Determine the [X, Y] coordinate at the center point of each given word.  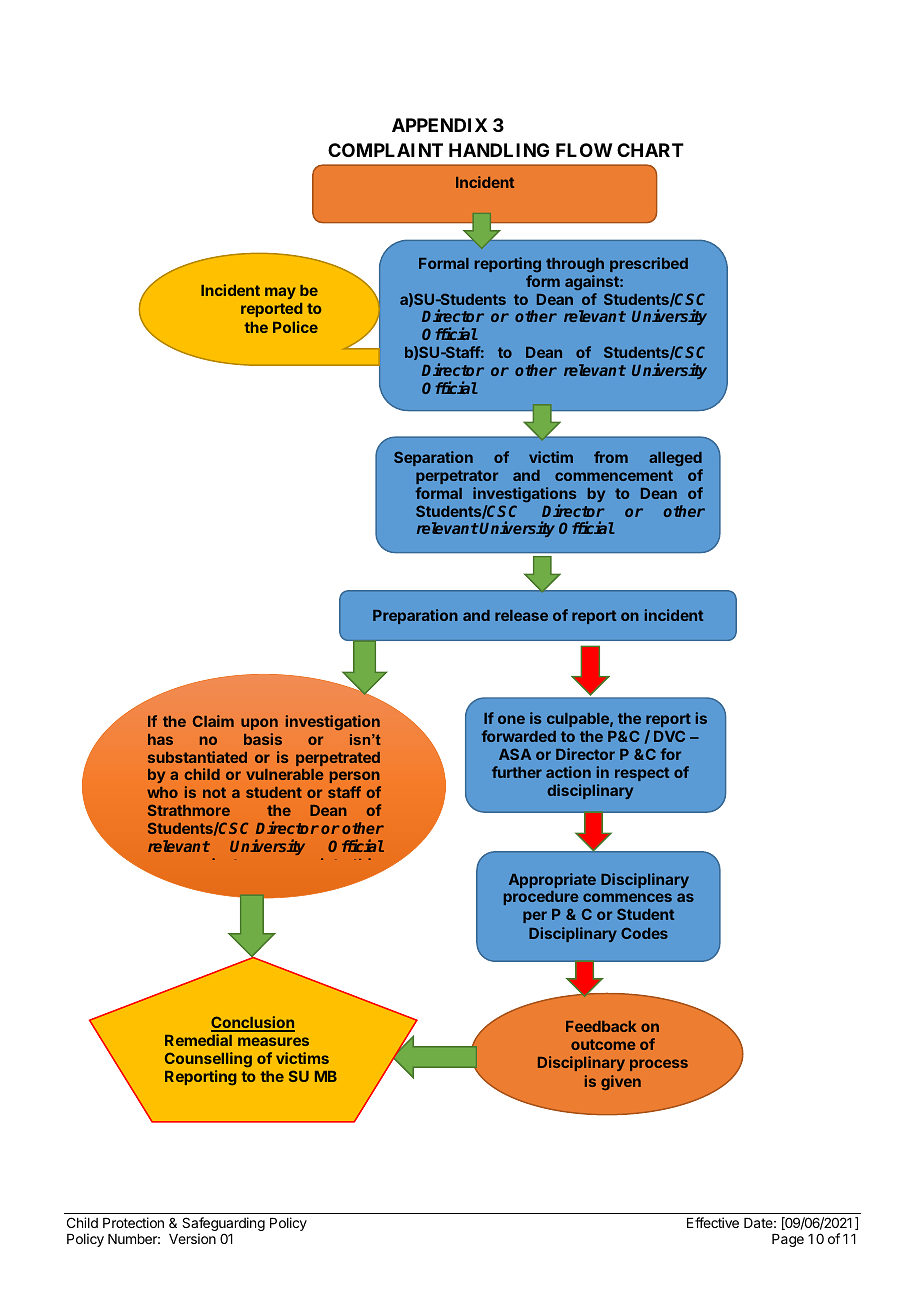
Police [295, 327]
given [621, 1082]
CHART [650, 150]
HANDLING [499, 150]
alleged [675, 459]
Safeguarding [223, 1225]
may [280, 293]
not [214, 792]
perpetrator [457, 477]
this [368, 865]
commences [627, 897]
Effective [713, 1222]
